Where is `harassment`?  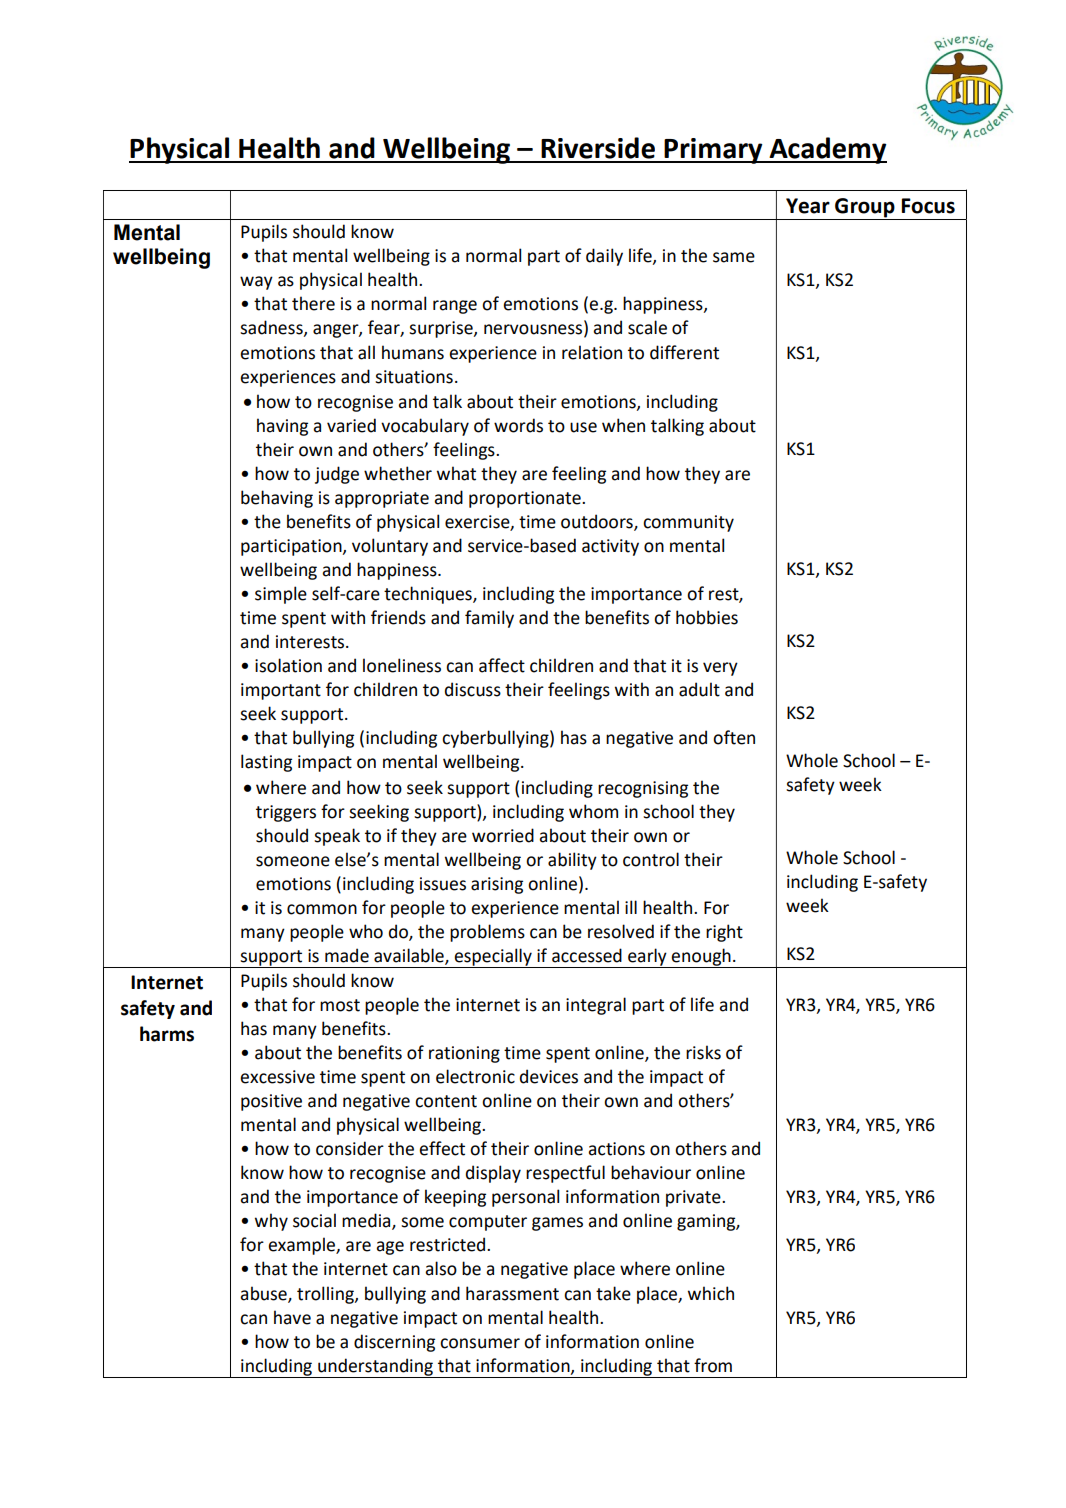 harassment is located at coordinates (512, 1293).
